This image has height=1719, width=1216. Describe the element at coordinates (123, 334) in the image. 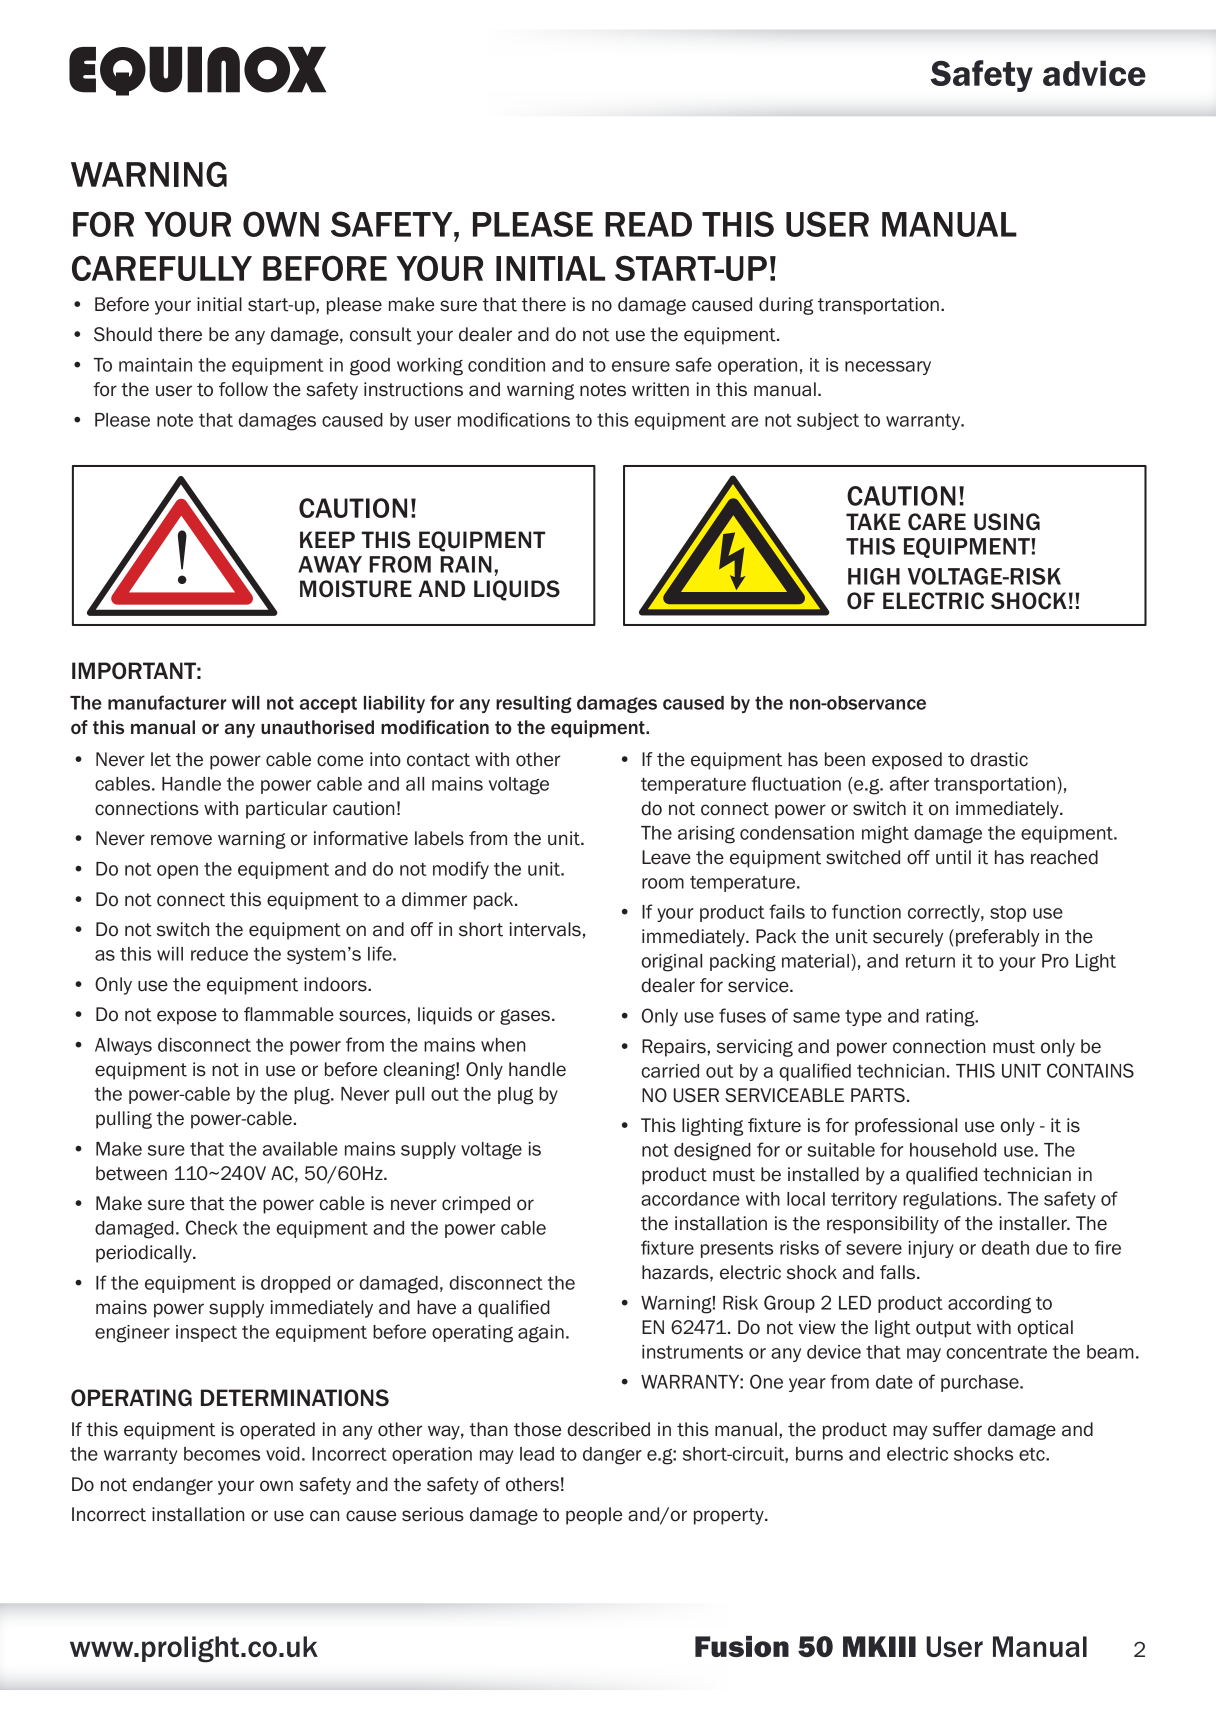

I see `Should` at that location.
